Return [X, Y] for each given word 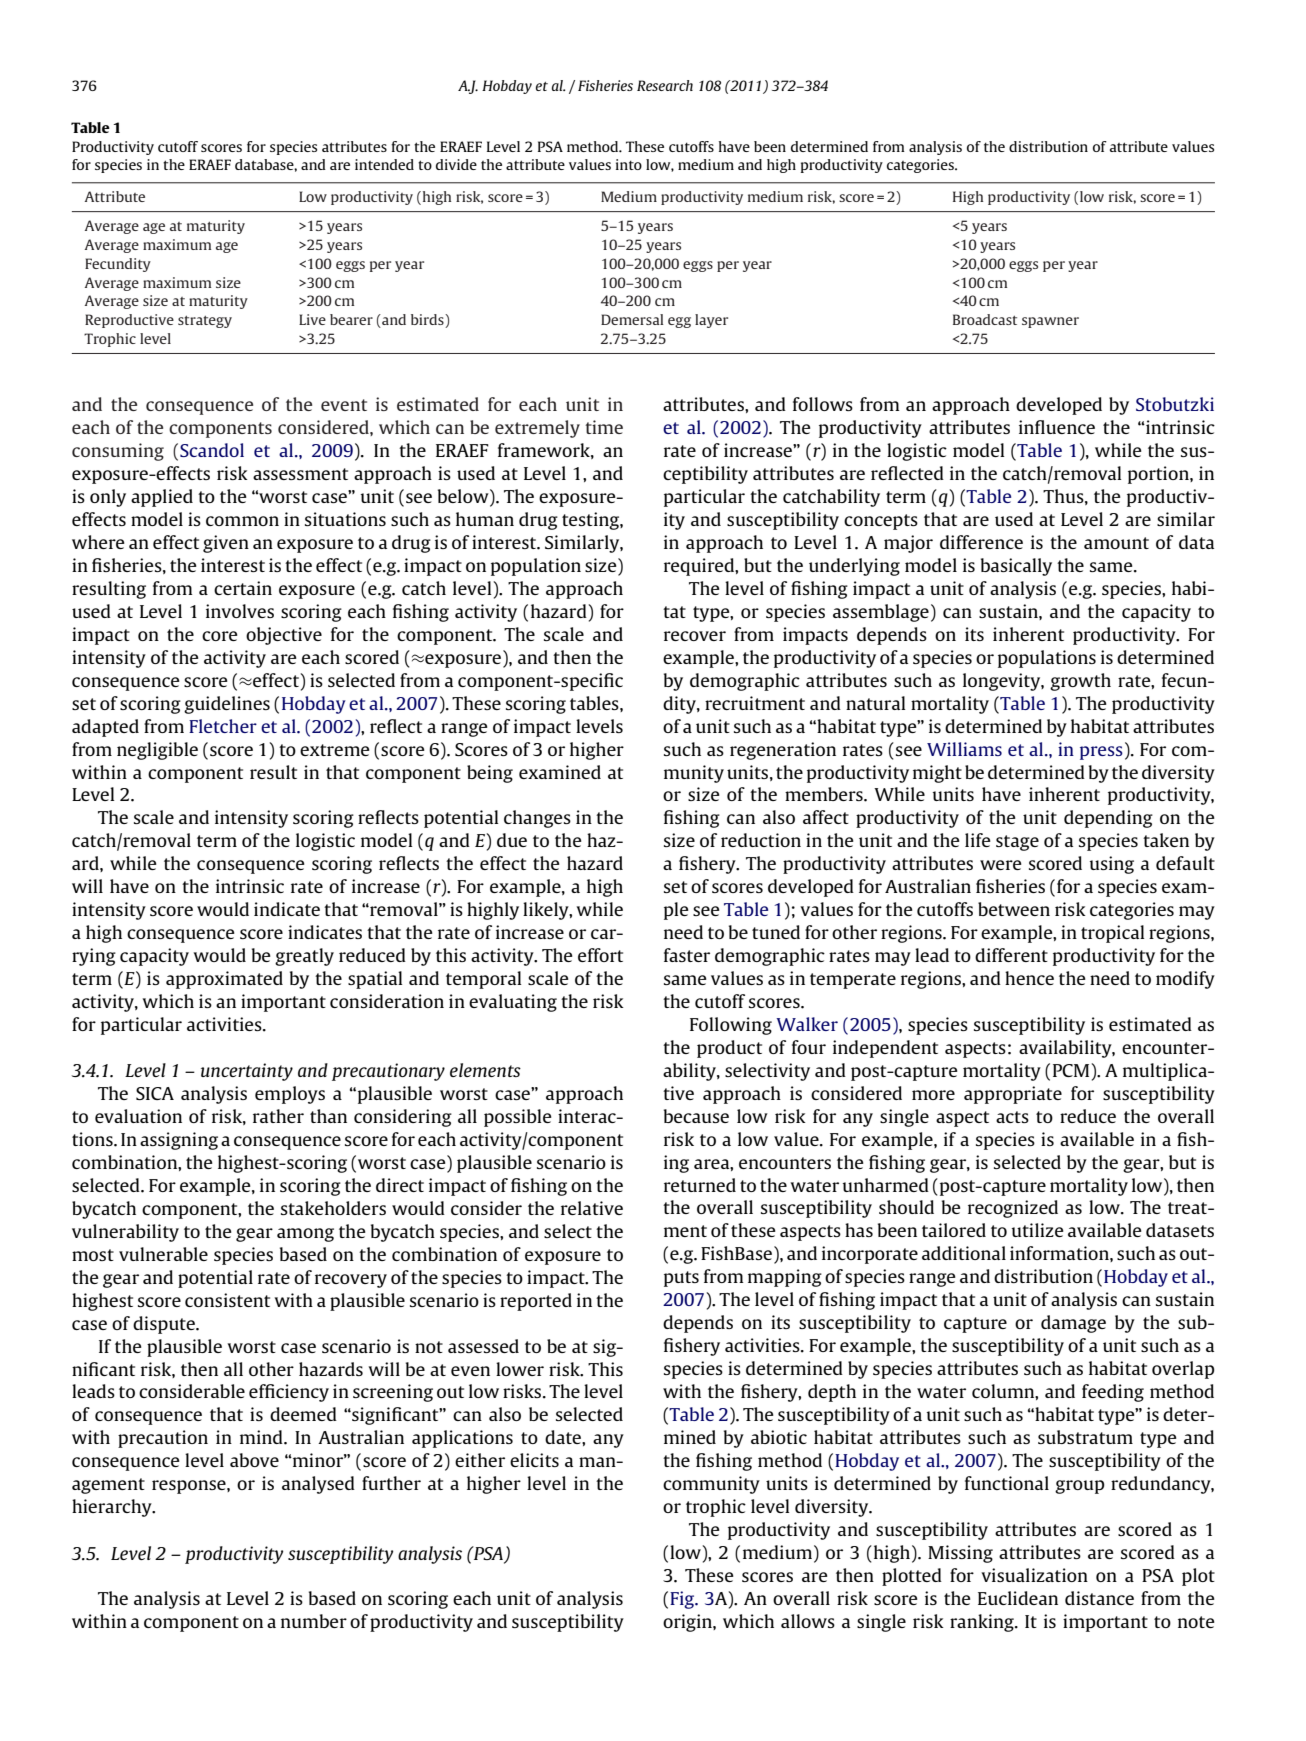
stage [1017, 843]
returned [700, 1185]
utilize [1038, 1230]
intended [384, 164]
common [242, 521]
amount [1116, 543]
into [629, 164]
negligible [157, 751]
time [604, 427]
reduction [761, 840]
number [314, 1621]
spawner [1050, 322]
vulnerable [163, 1254]
